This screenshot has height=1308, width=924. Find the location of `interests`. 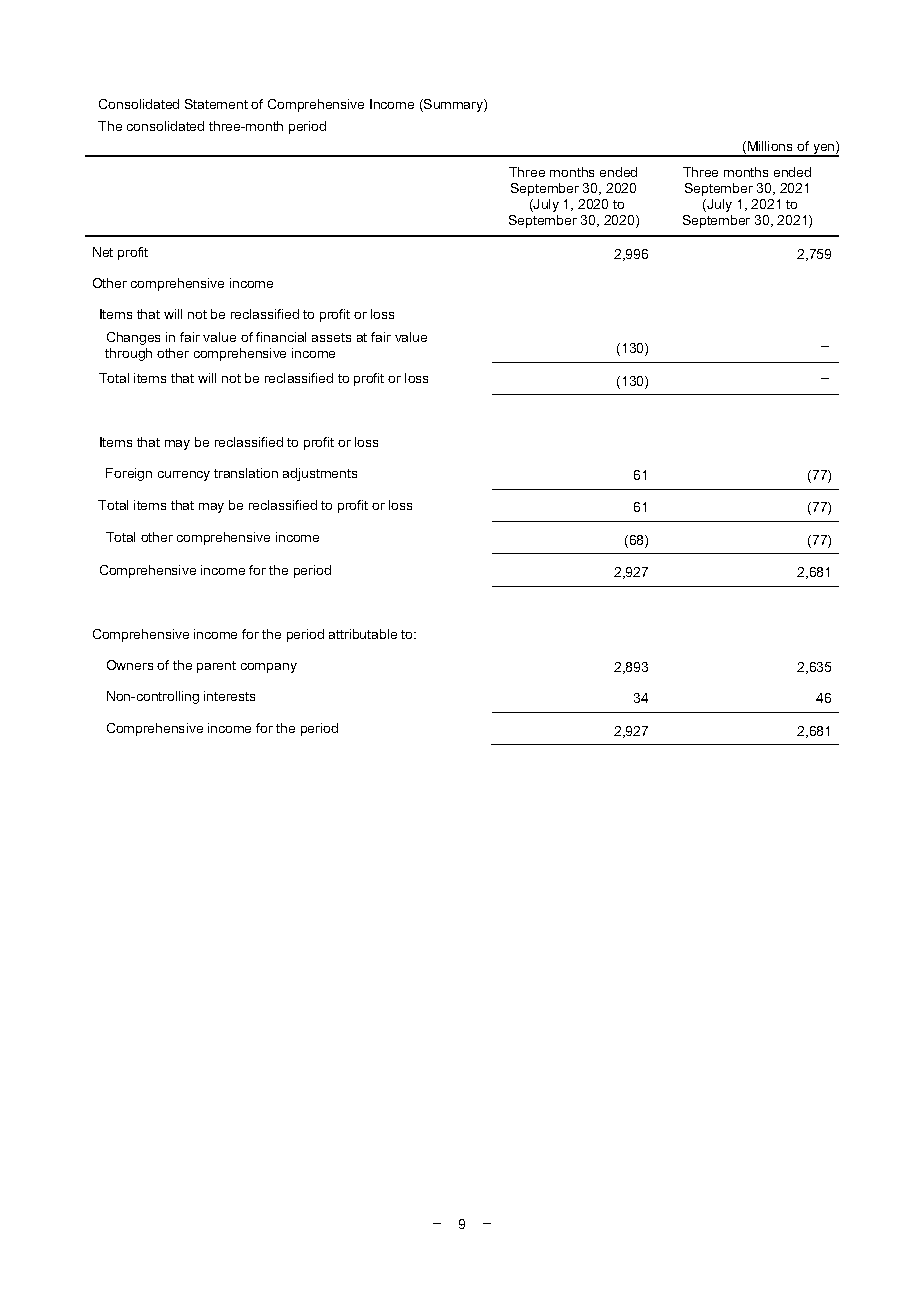

interests is located at coordinates (229, 696).
